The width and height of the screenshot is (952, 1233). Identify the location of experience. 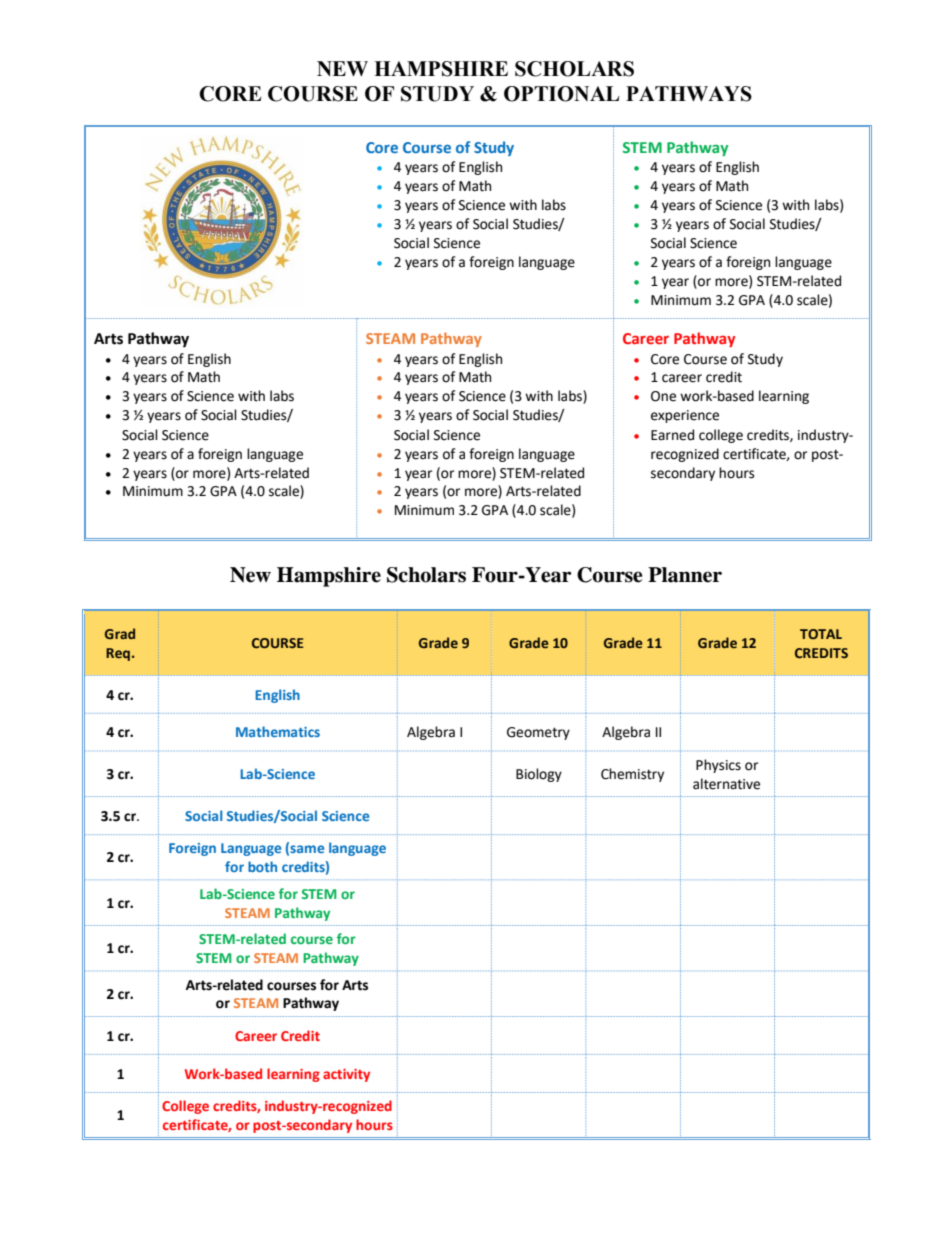
(685, 416).
